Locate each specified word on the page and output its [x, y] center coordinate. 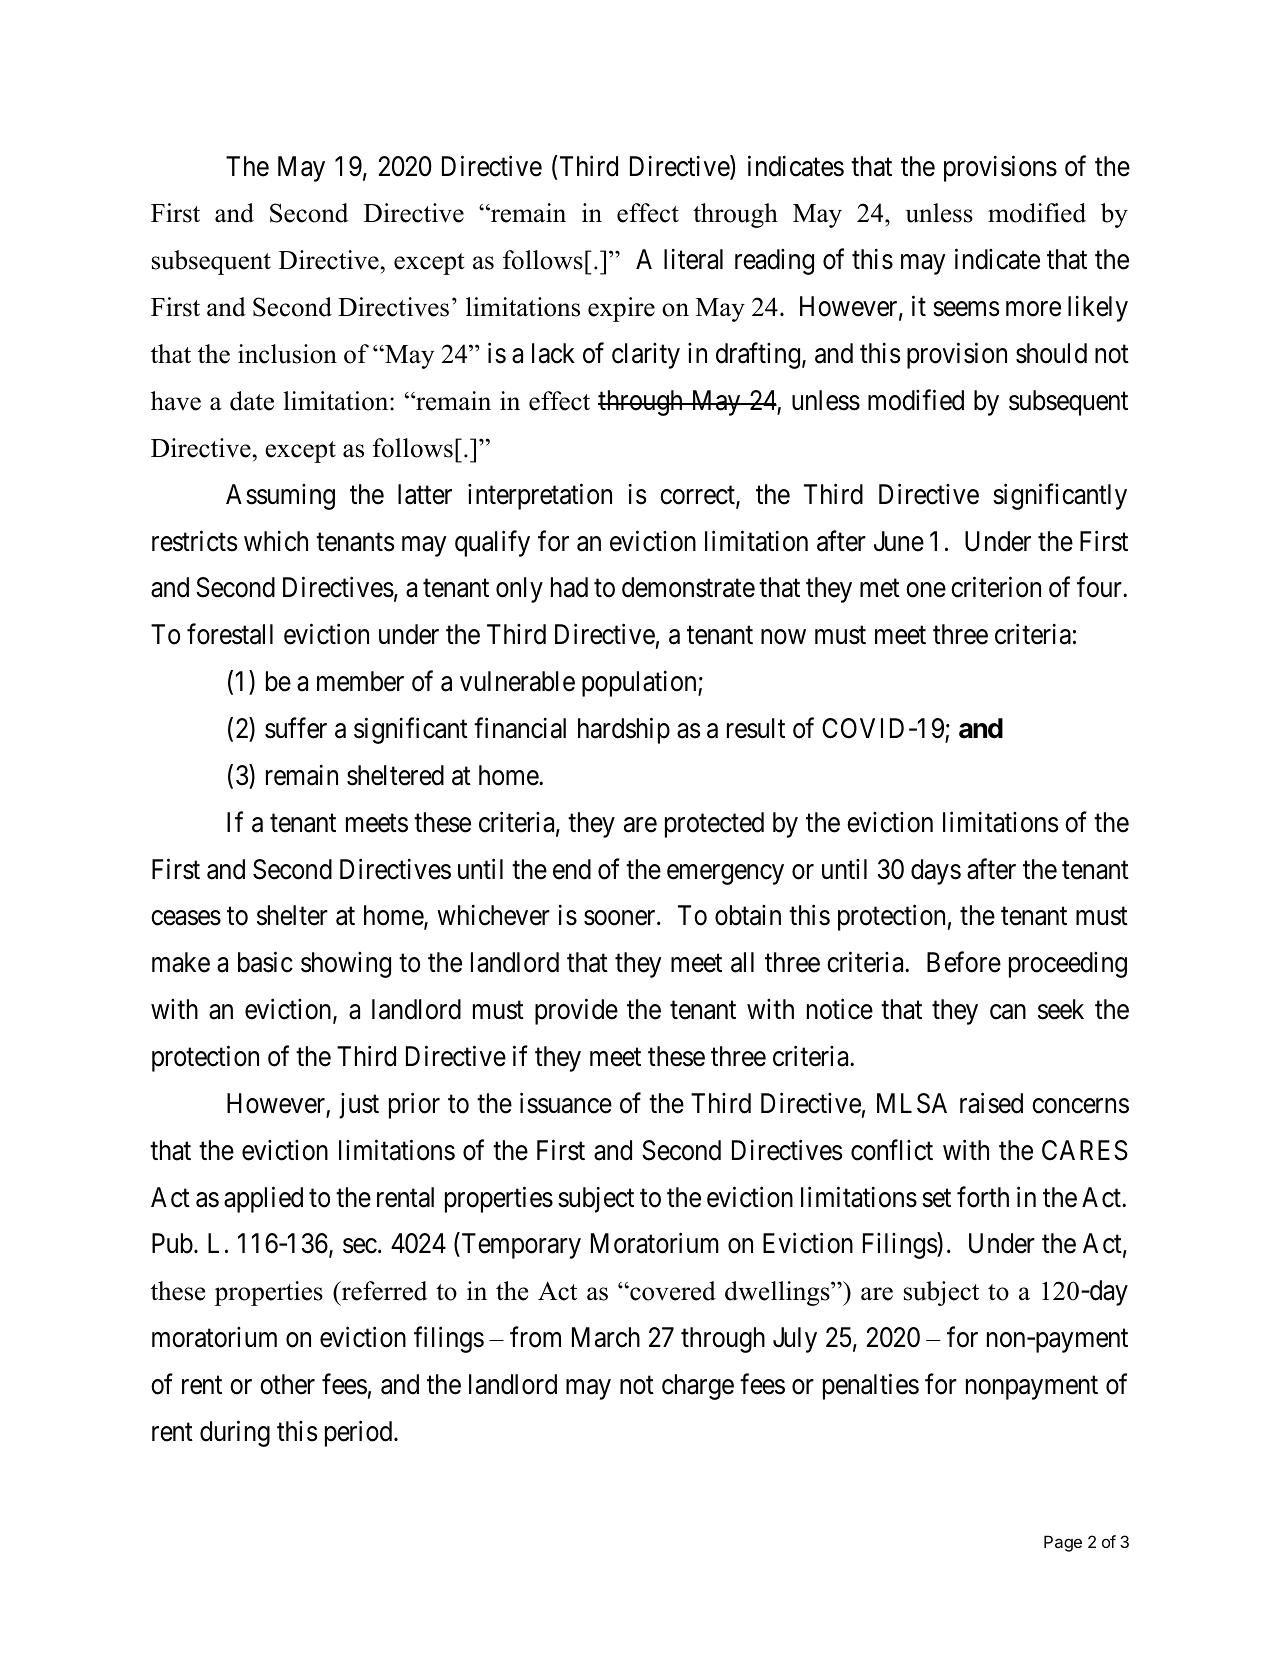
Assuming [280, 497]
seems [966, 309]
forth [983, 1197]
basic [265, 962]
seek [1061, 1009]
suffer [296, 728]
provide [576, 1012]
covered [672, 1291]
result [756, 728]
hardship [624, 730]
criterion [996, 587]
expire [621, 309]
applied [263, 1199]
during [235, 1433]
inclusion [287, 354]
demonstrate [688, 587]
